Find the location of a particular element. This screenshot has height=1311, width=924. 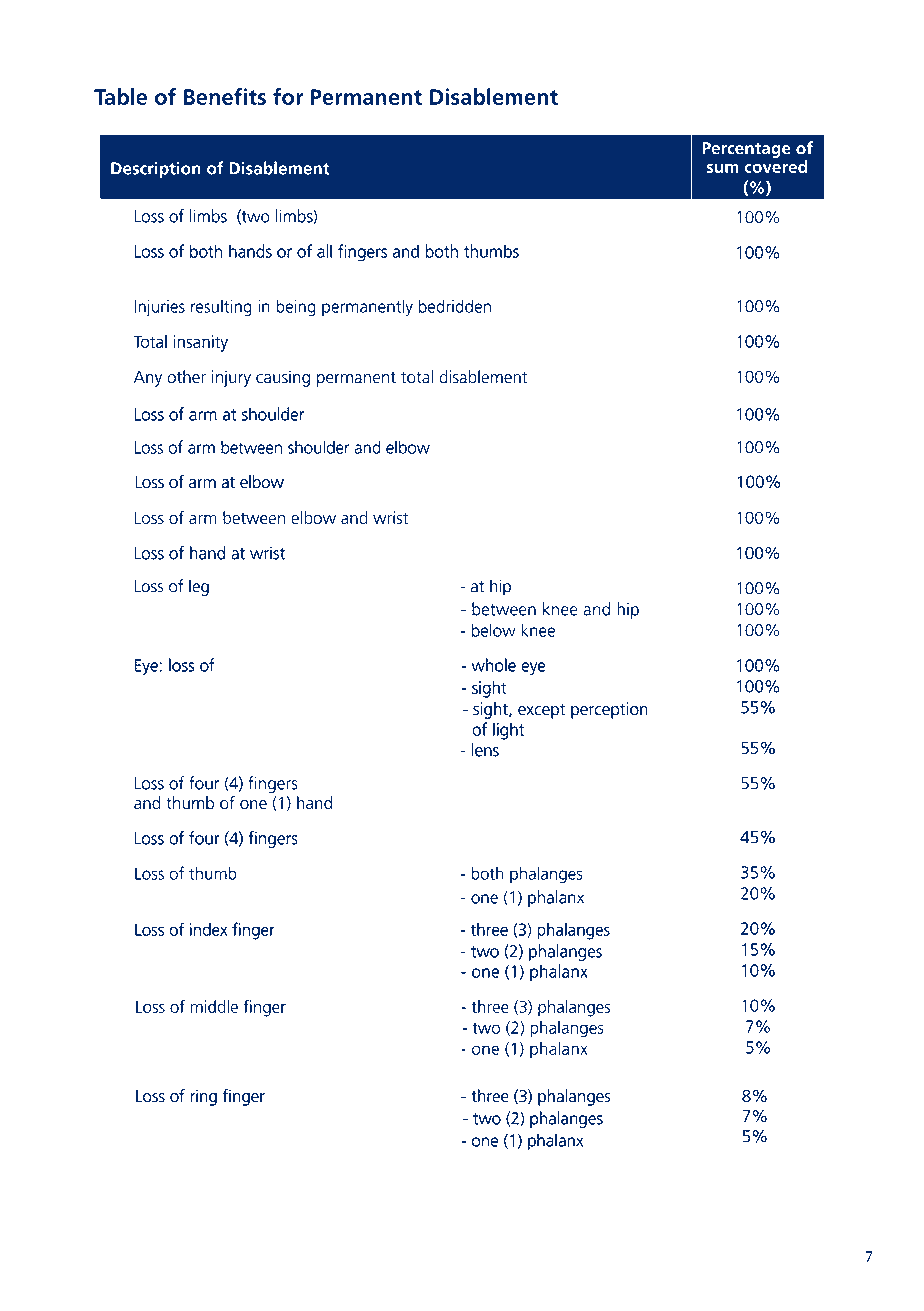

perception is located at coordinates (609, 710).
